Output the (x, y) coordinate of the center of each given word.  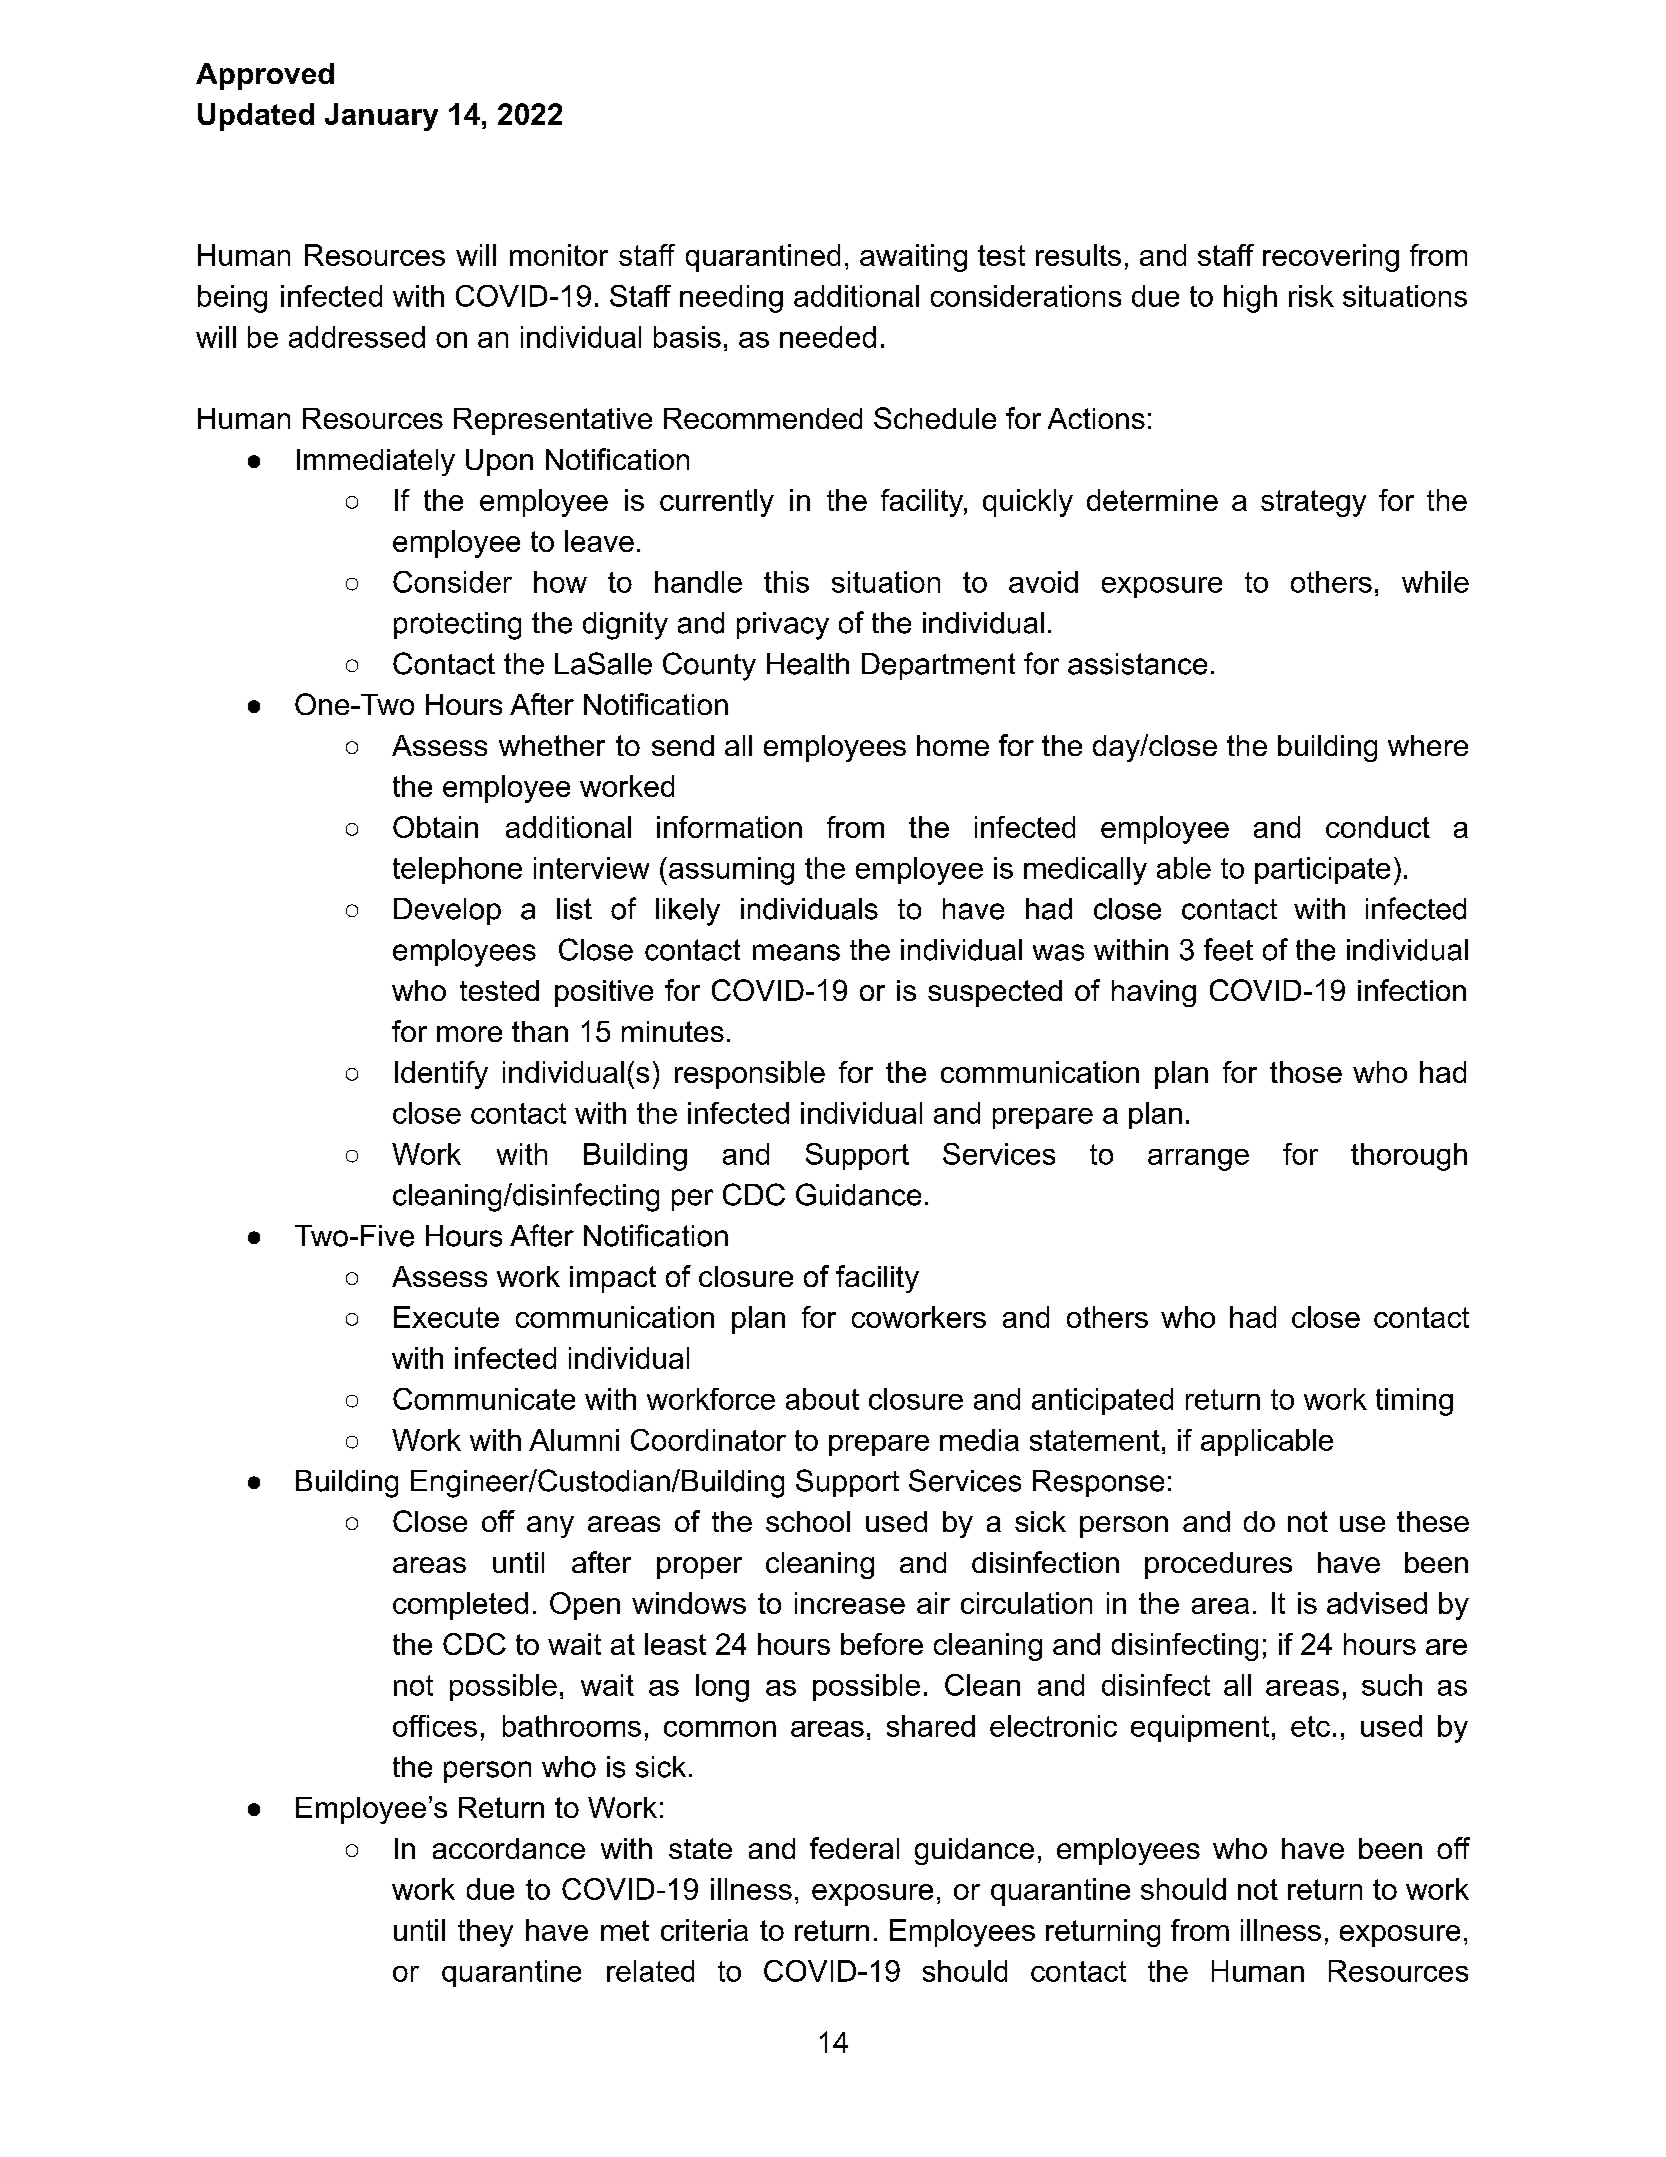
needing (731, 299)
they (485, 1933)
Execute (446, 1317)
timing (1414, 1402)
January (381, 117)
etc (1310, 1726)
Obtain (435, 827)
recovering (1331, 258)
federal (854, 1848)
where (1428, 745)
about (822, 1399)
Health (808, 664)
